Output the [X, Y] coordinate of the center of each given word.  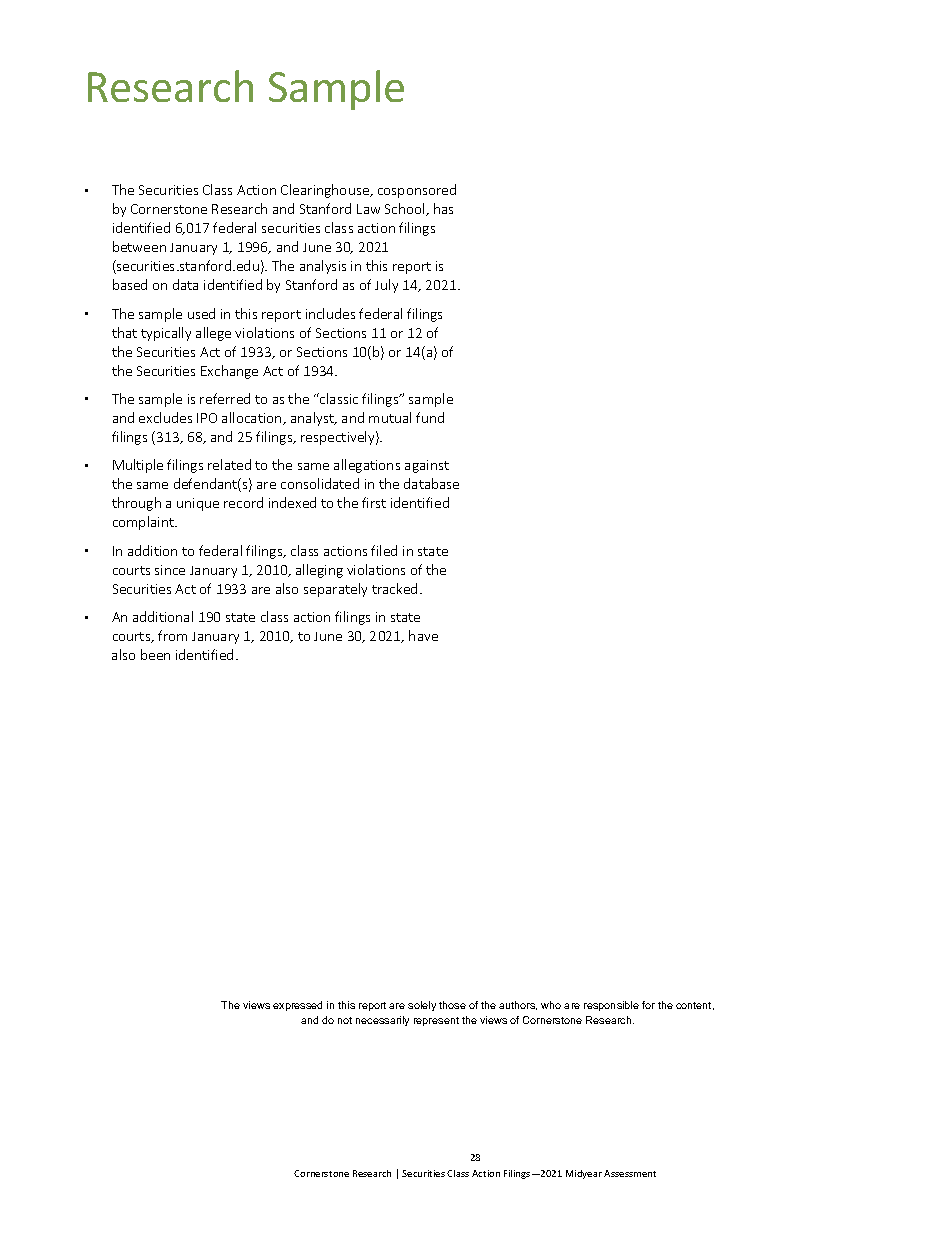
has [443, 208]
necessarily [382, 1021]
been [155, 654]
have [423, 635]
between [139, 246]
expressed [297, 1006]
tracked [394, 588]
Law [368, 209]
